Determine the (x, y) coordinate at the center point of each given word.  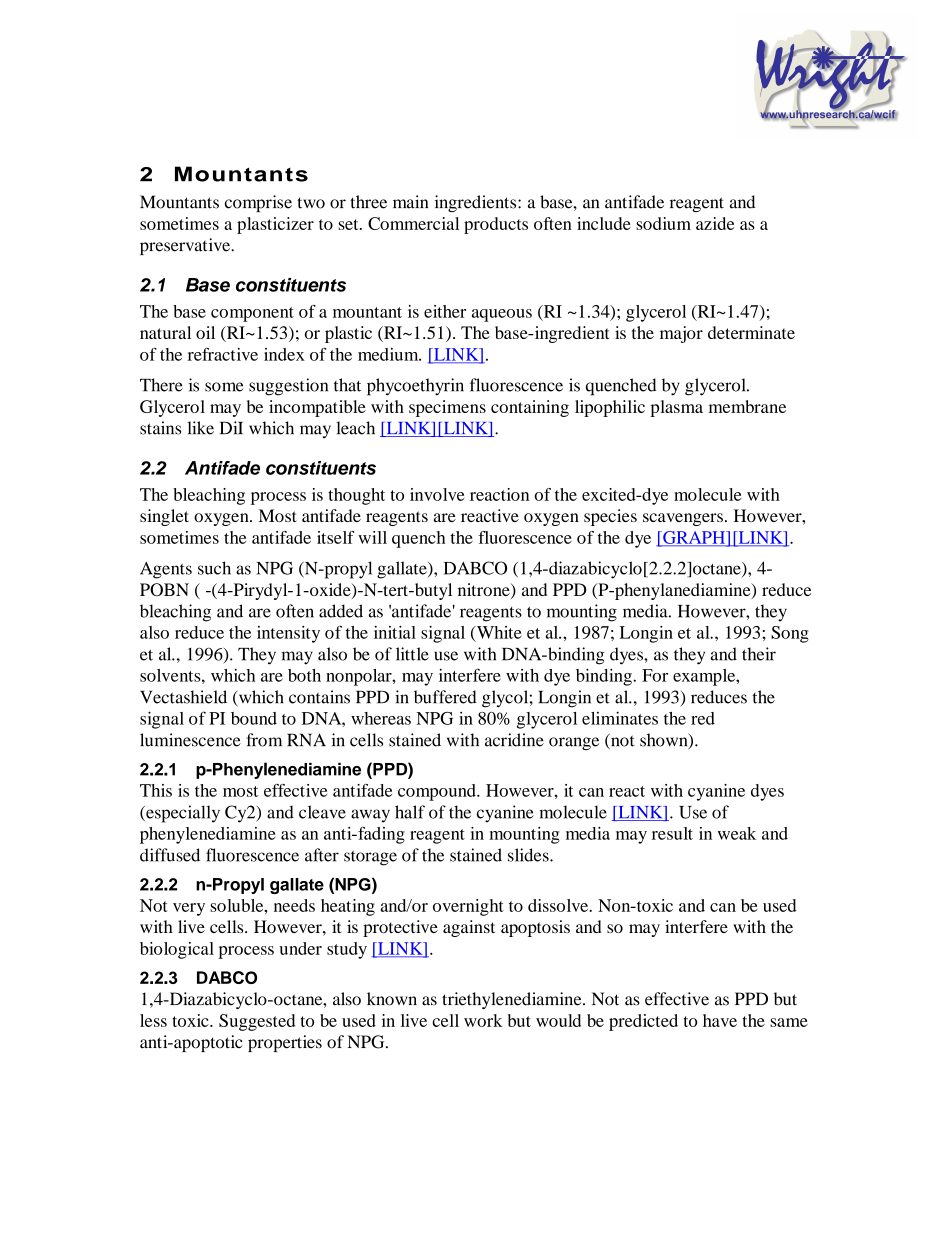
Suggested (257, 1022)
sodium (663, 223)
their (759, 654)
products (496, 225)
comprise (258, 203)
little (412, 654)
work (483, 1020)
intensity (288, 634)
